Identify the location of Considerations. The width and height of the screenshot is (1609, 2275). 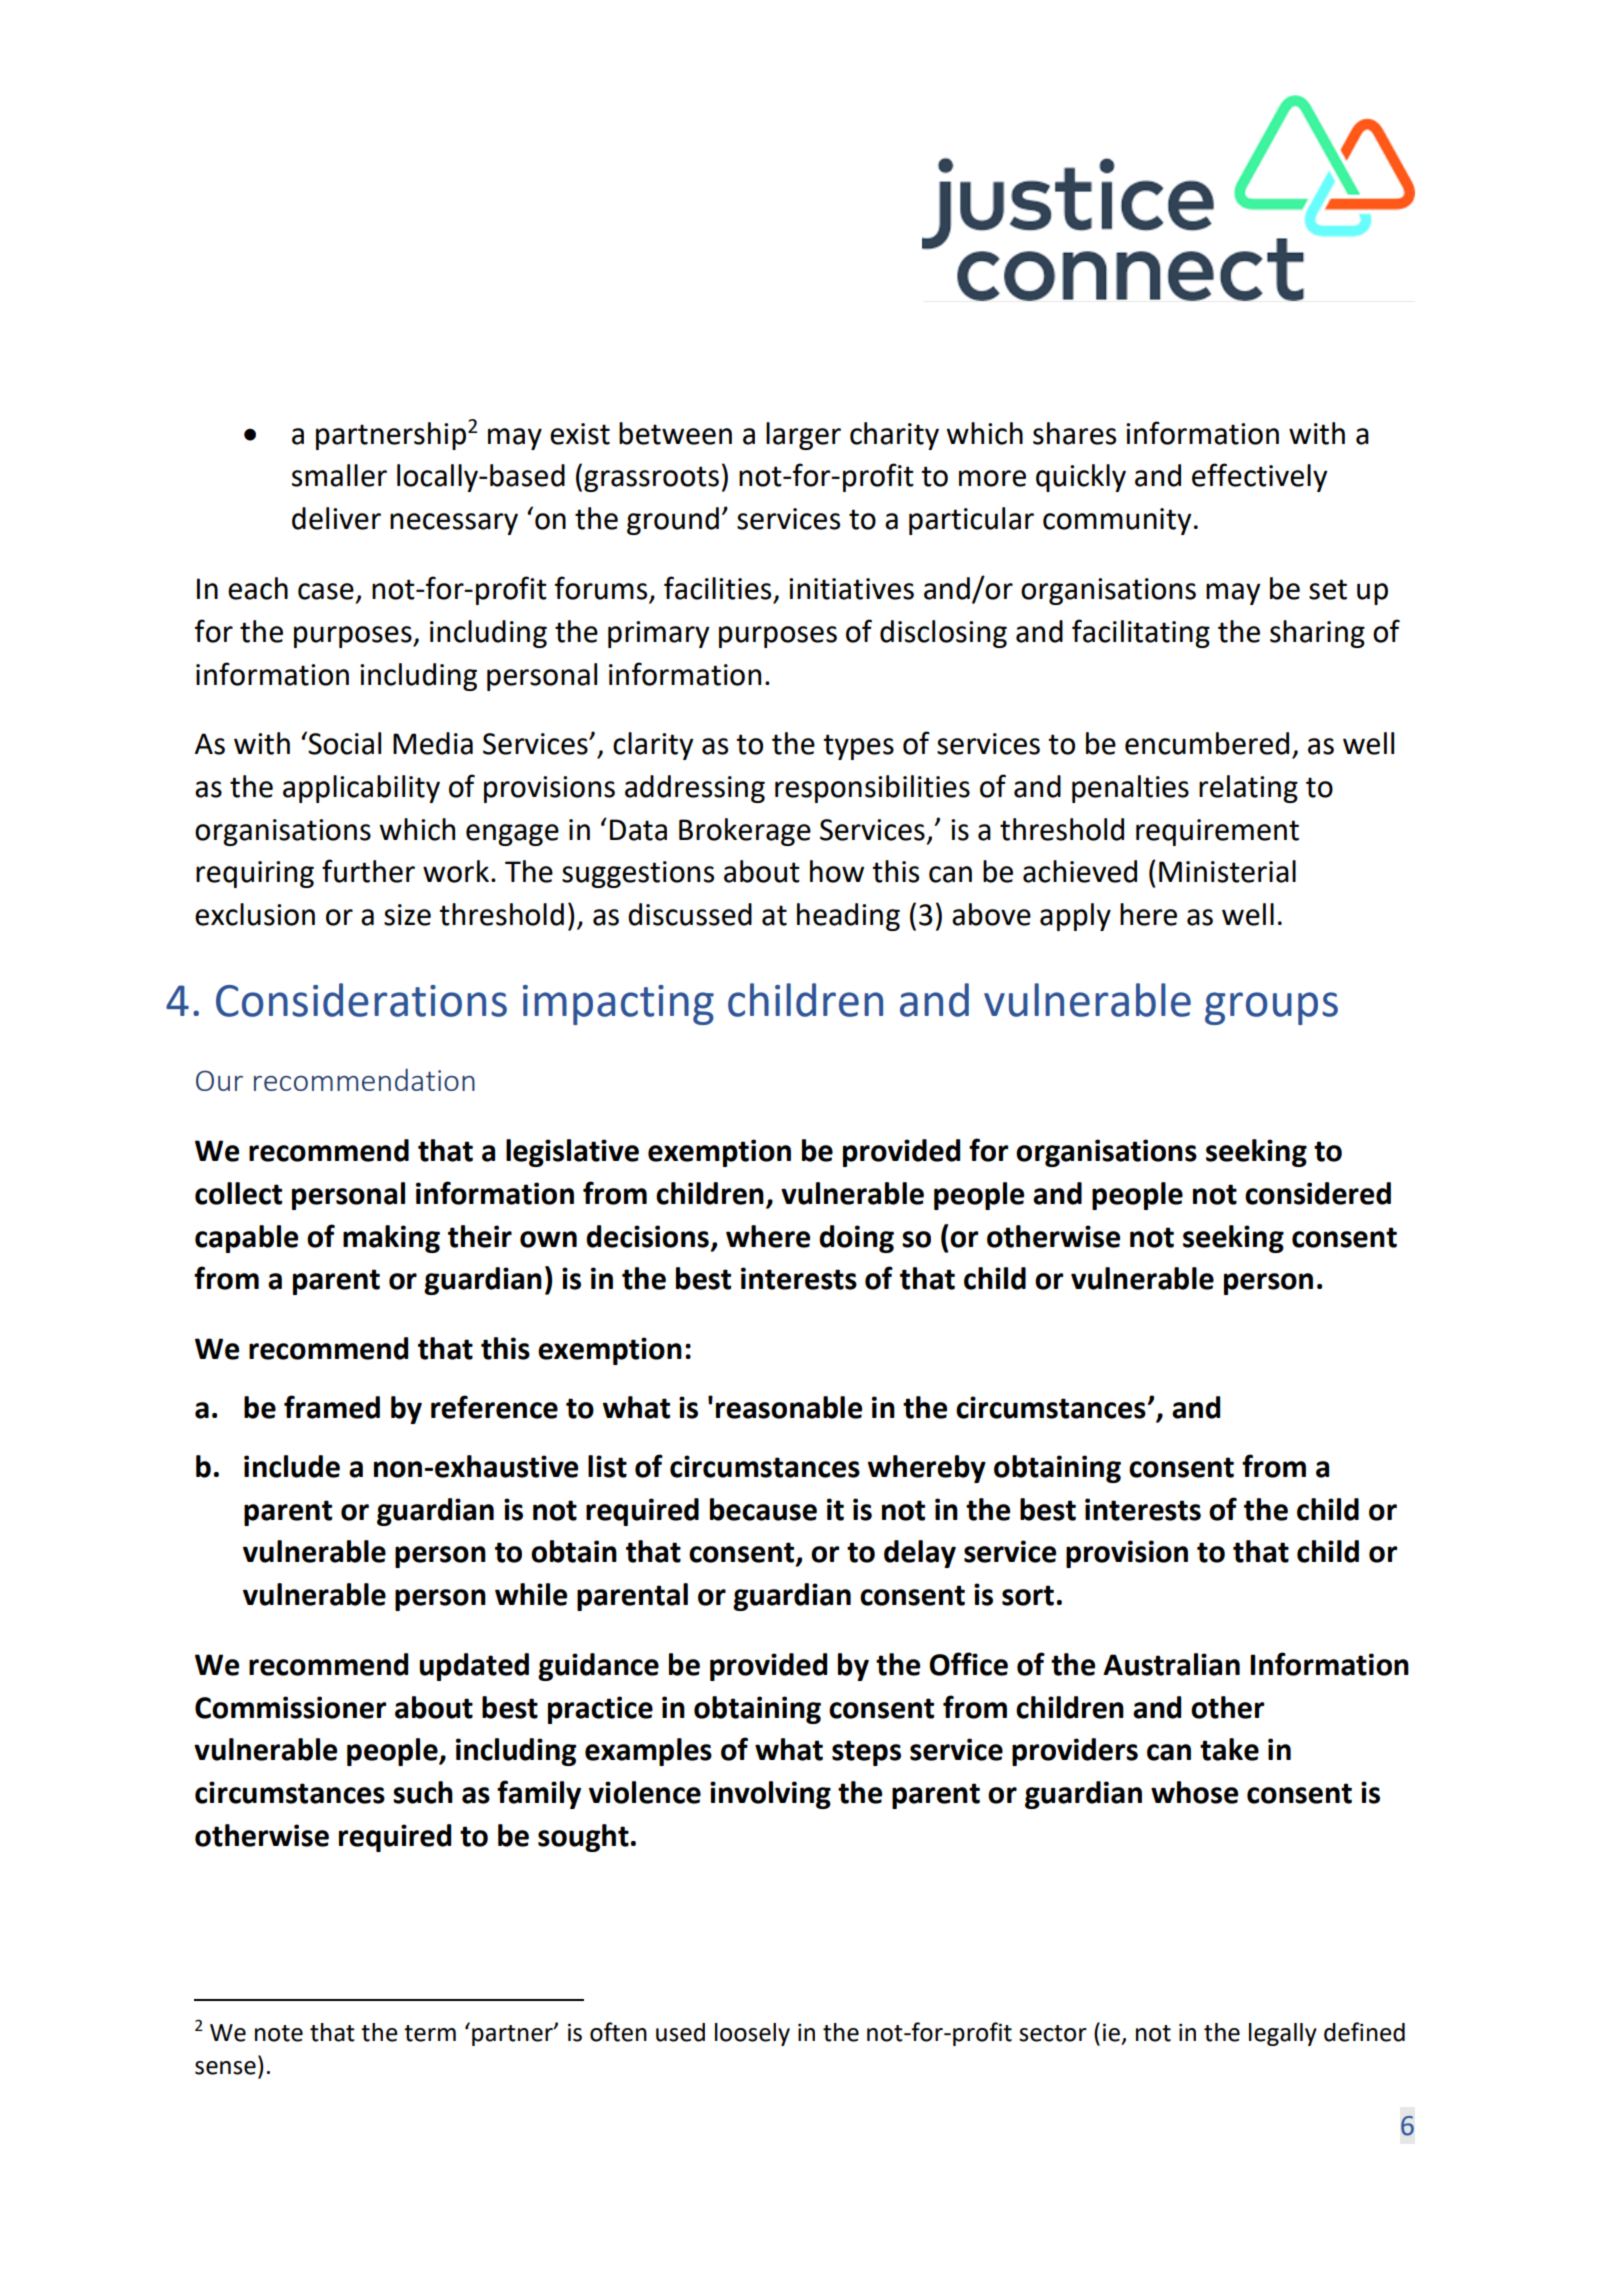
(361, 1000).
